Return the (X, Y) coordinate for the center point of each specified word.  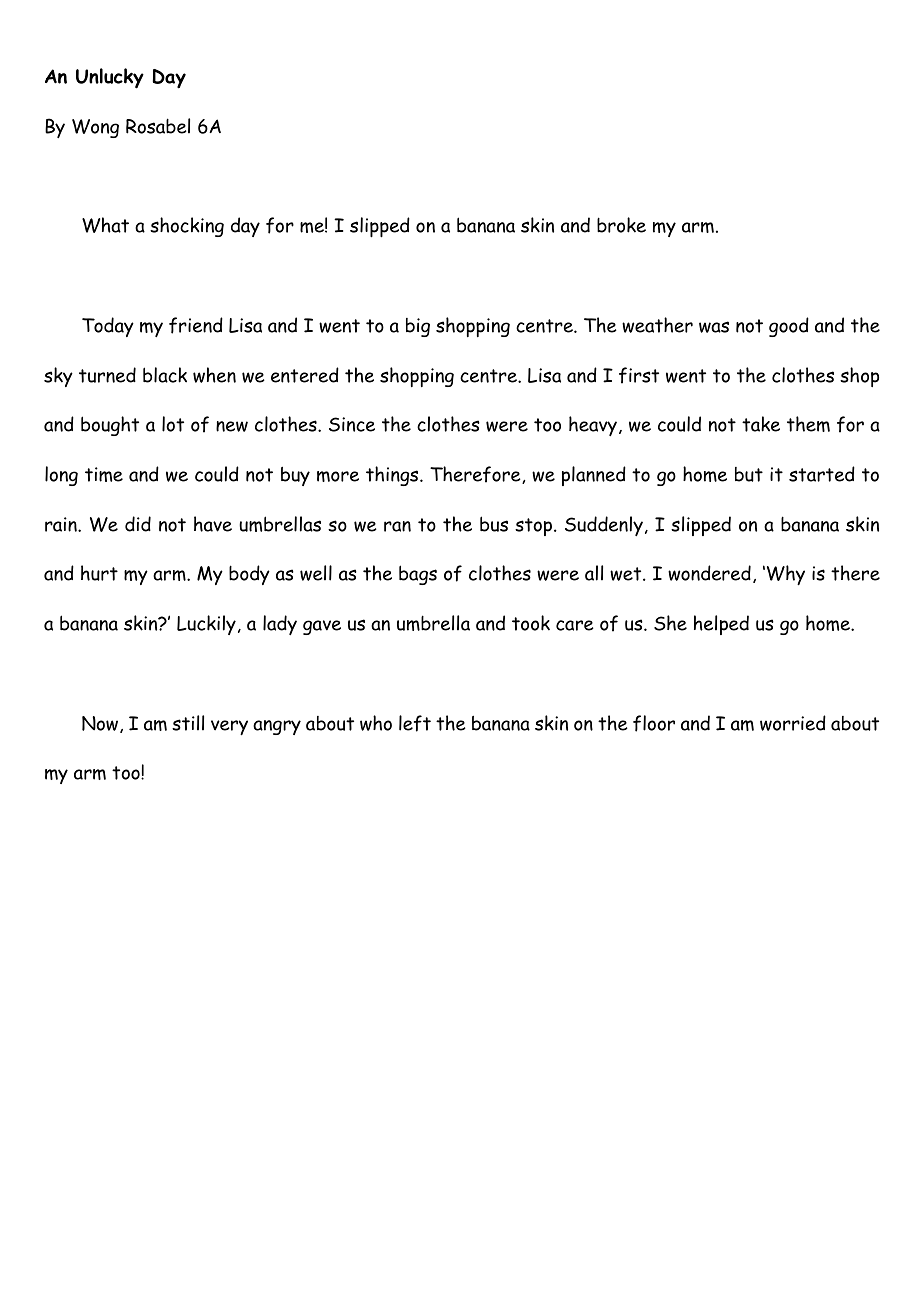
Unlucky (110, 78)
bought (110, 426)
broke (621, 225)
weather (657, 325)
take (761, 424)
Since (352, 424)
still (188, 723)
